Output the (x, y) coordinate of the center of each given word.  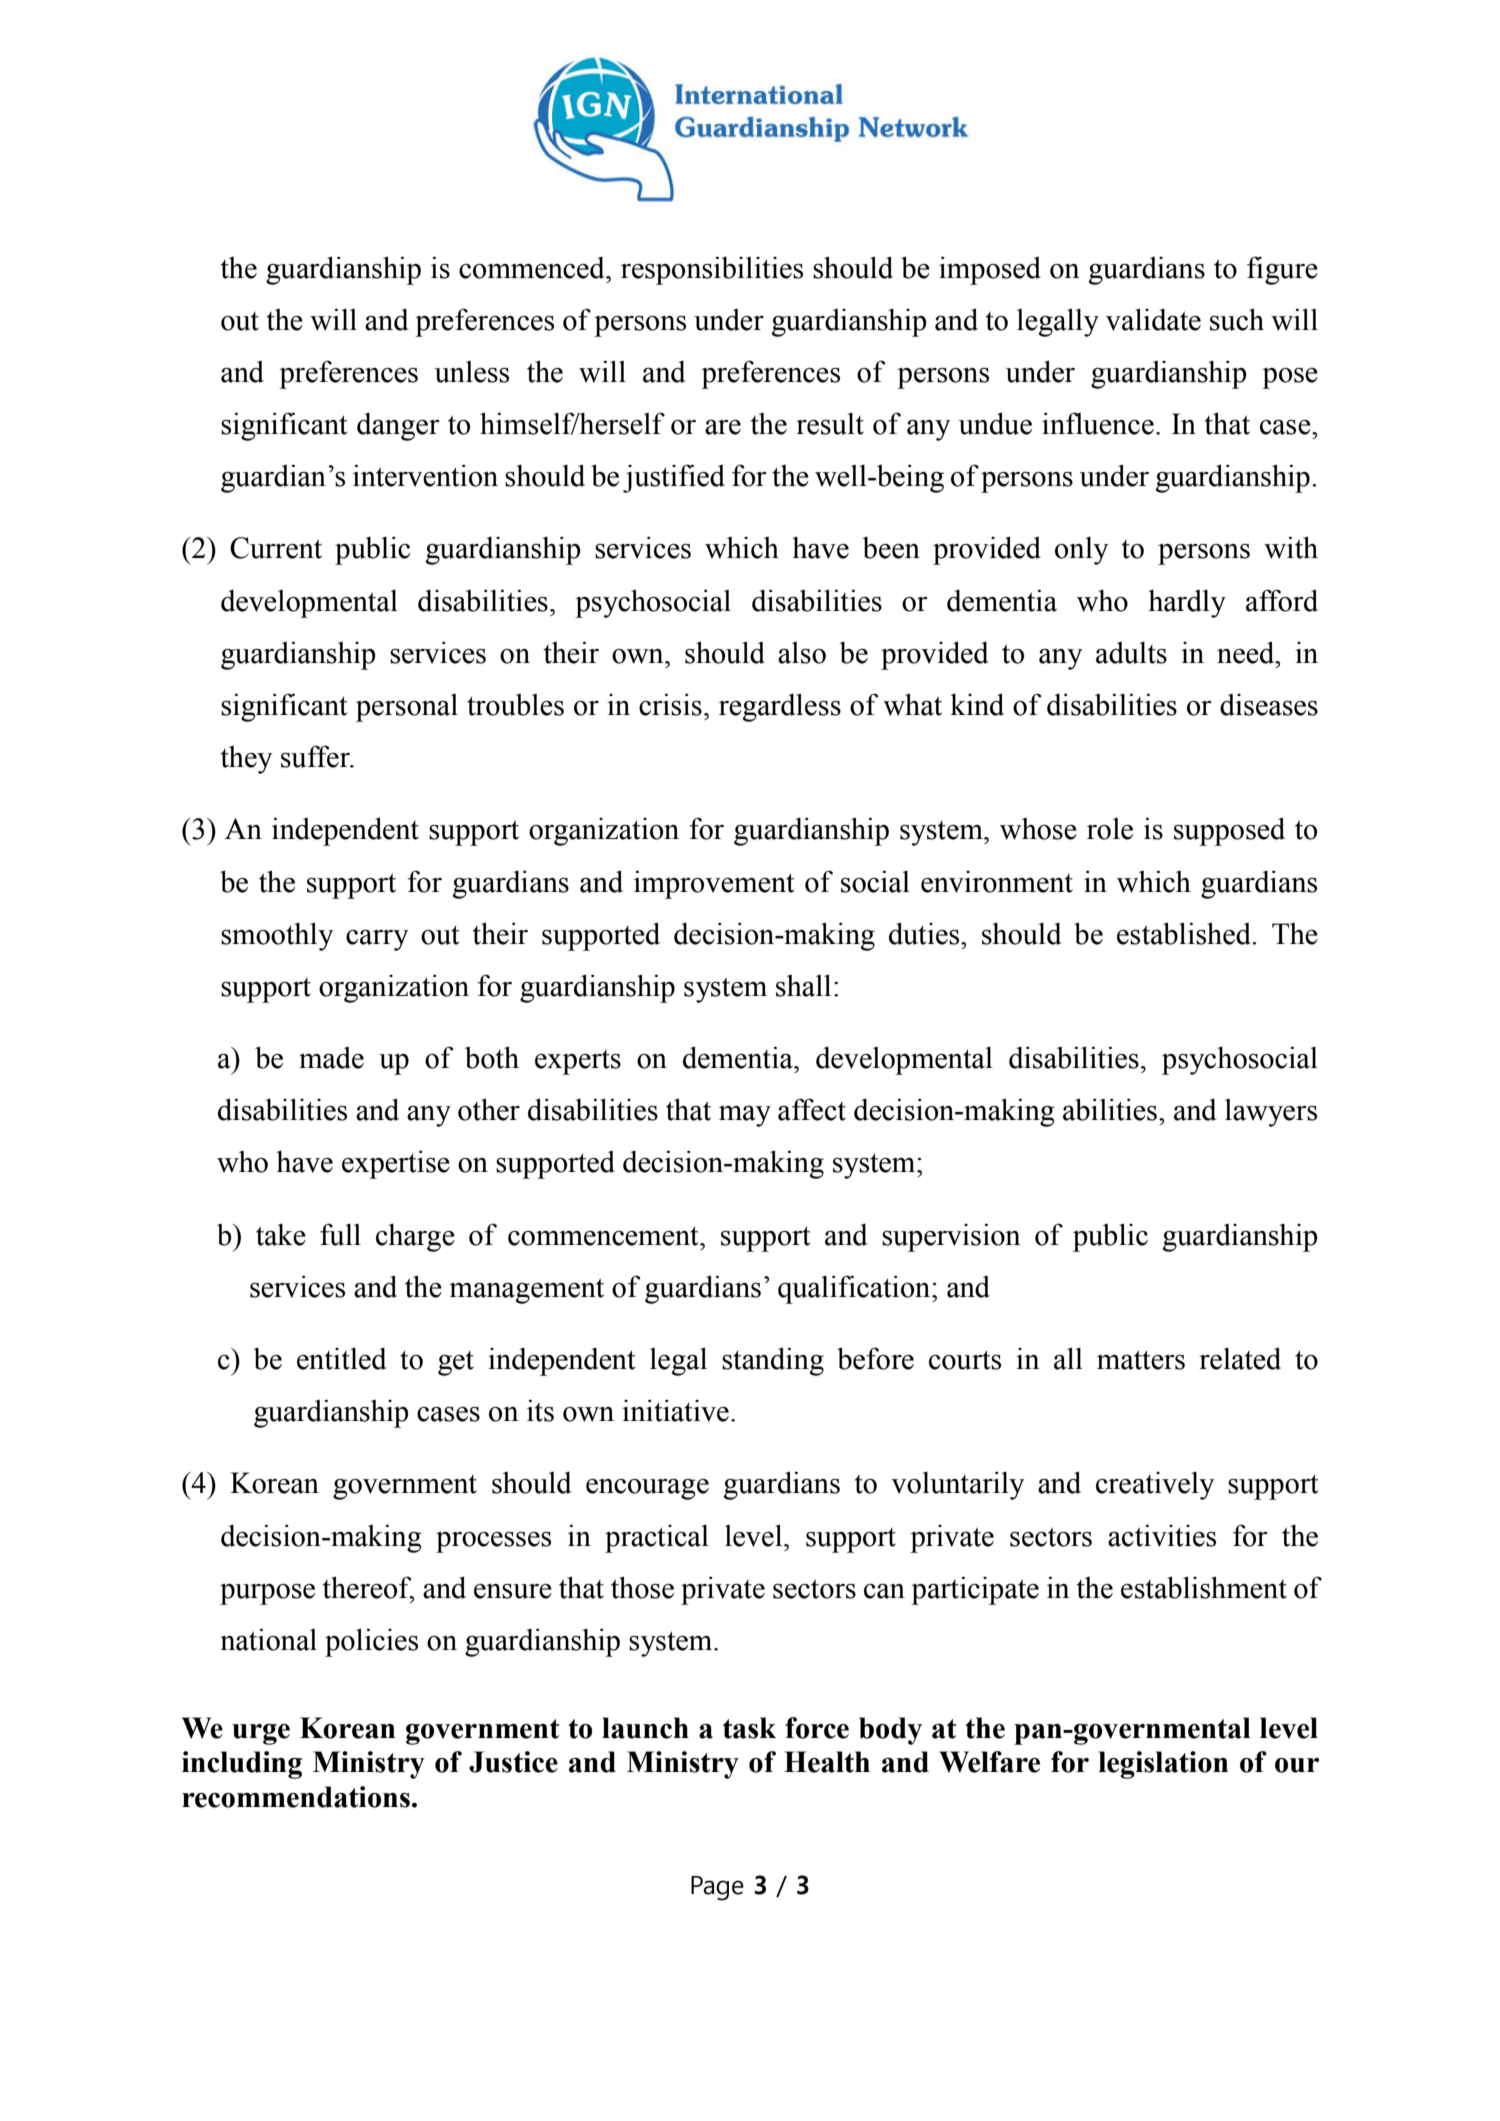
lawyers (1271, 1113)
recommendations (296, 1797)
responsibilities (712, 270)
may (745, 1116)
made (331, 1058)
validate (1153, 319)
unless (472, 372)
